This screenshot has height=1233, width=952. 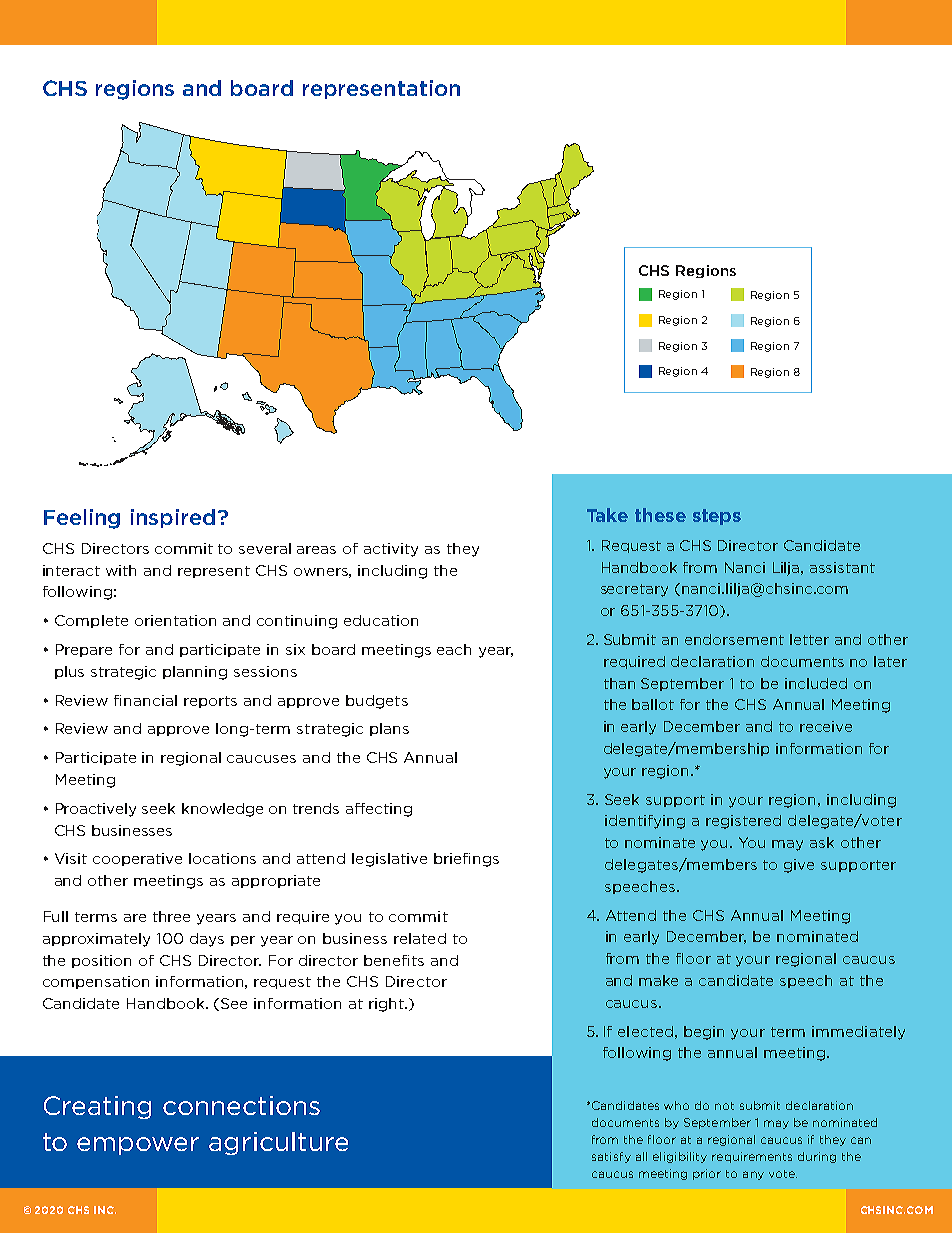 What do you see at coordinates (717, 517) in the screenshot?
I see `steps` at bounding box center [717, 517].
